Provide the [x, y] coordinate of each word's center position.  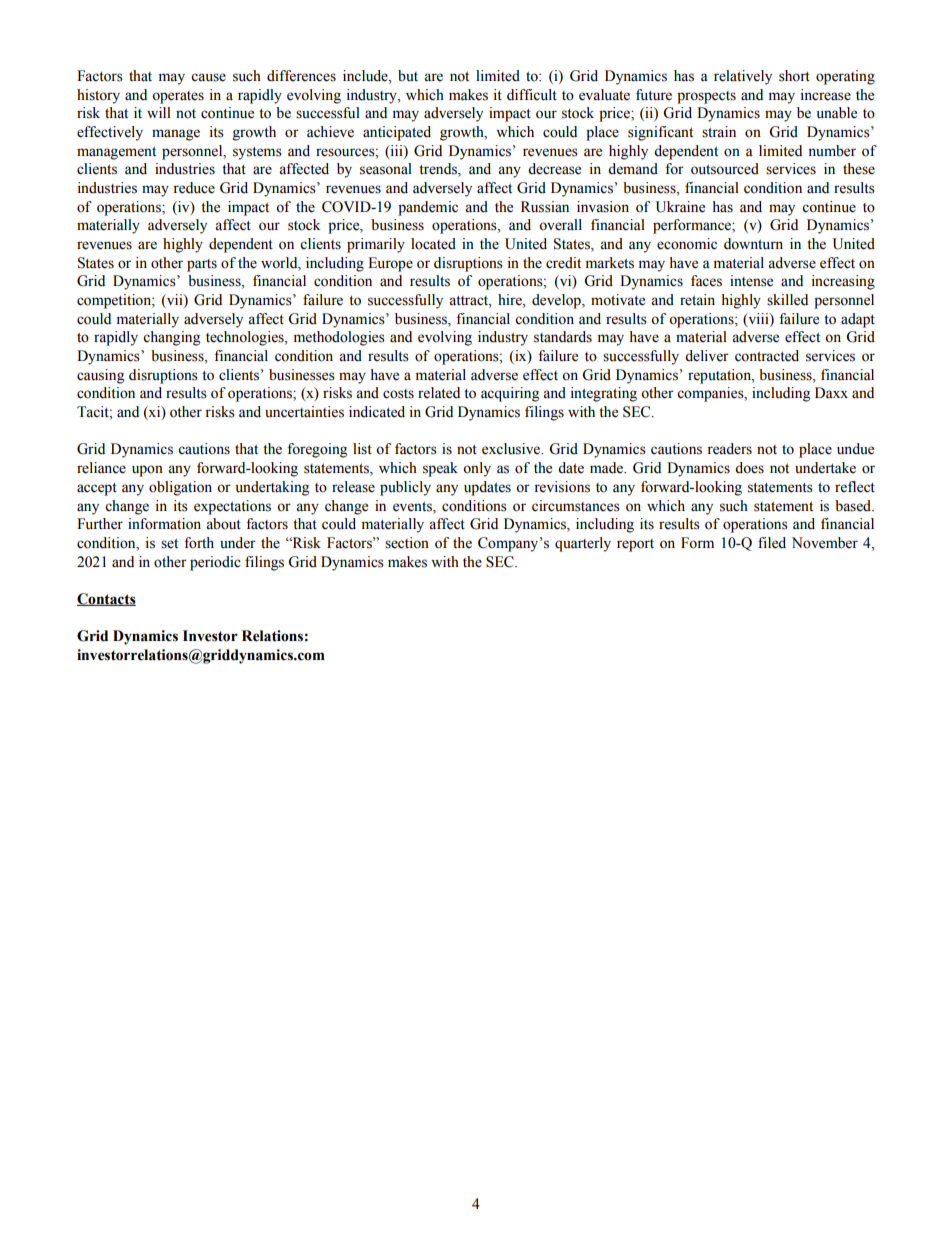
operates [178, 97]
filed [772, 543]
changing [171, 338]
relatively [743, 77]
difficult [532, 95]
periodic [215, 563]
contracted [767, 356]
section [407, 543]
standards [563, 337]
